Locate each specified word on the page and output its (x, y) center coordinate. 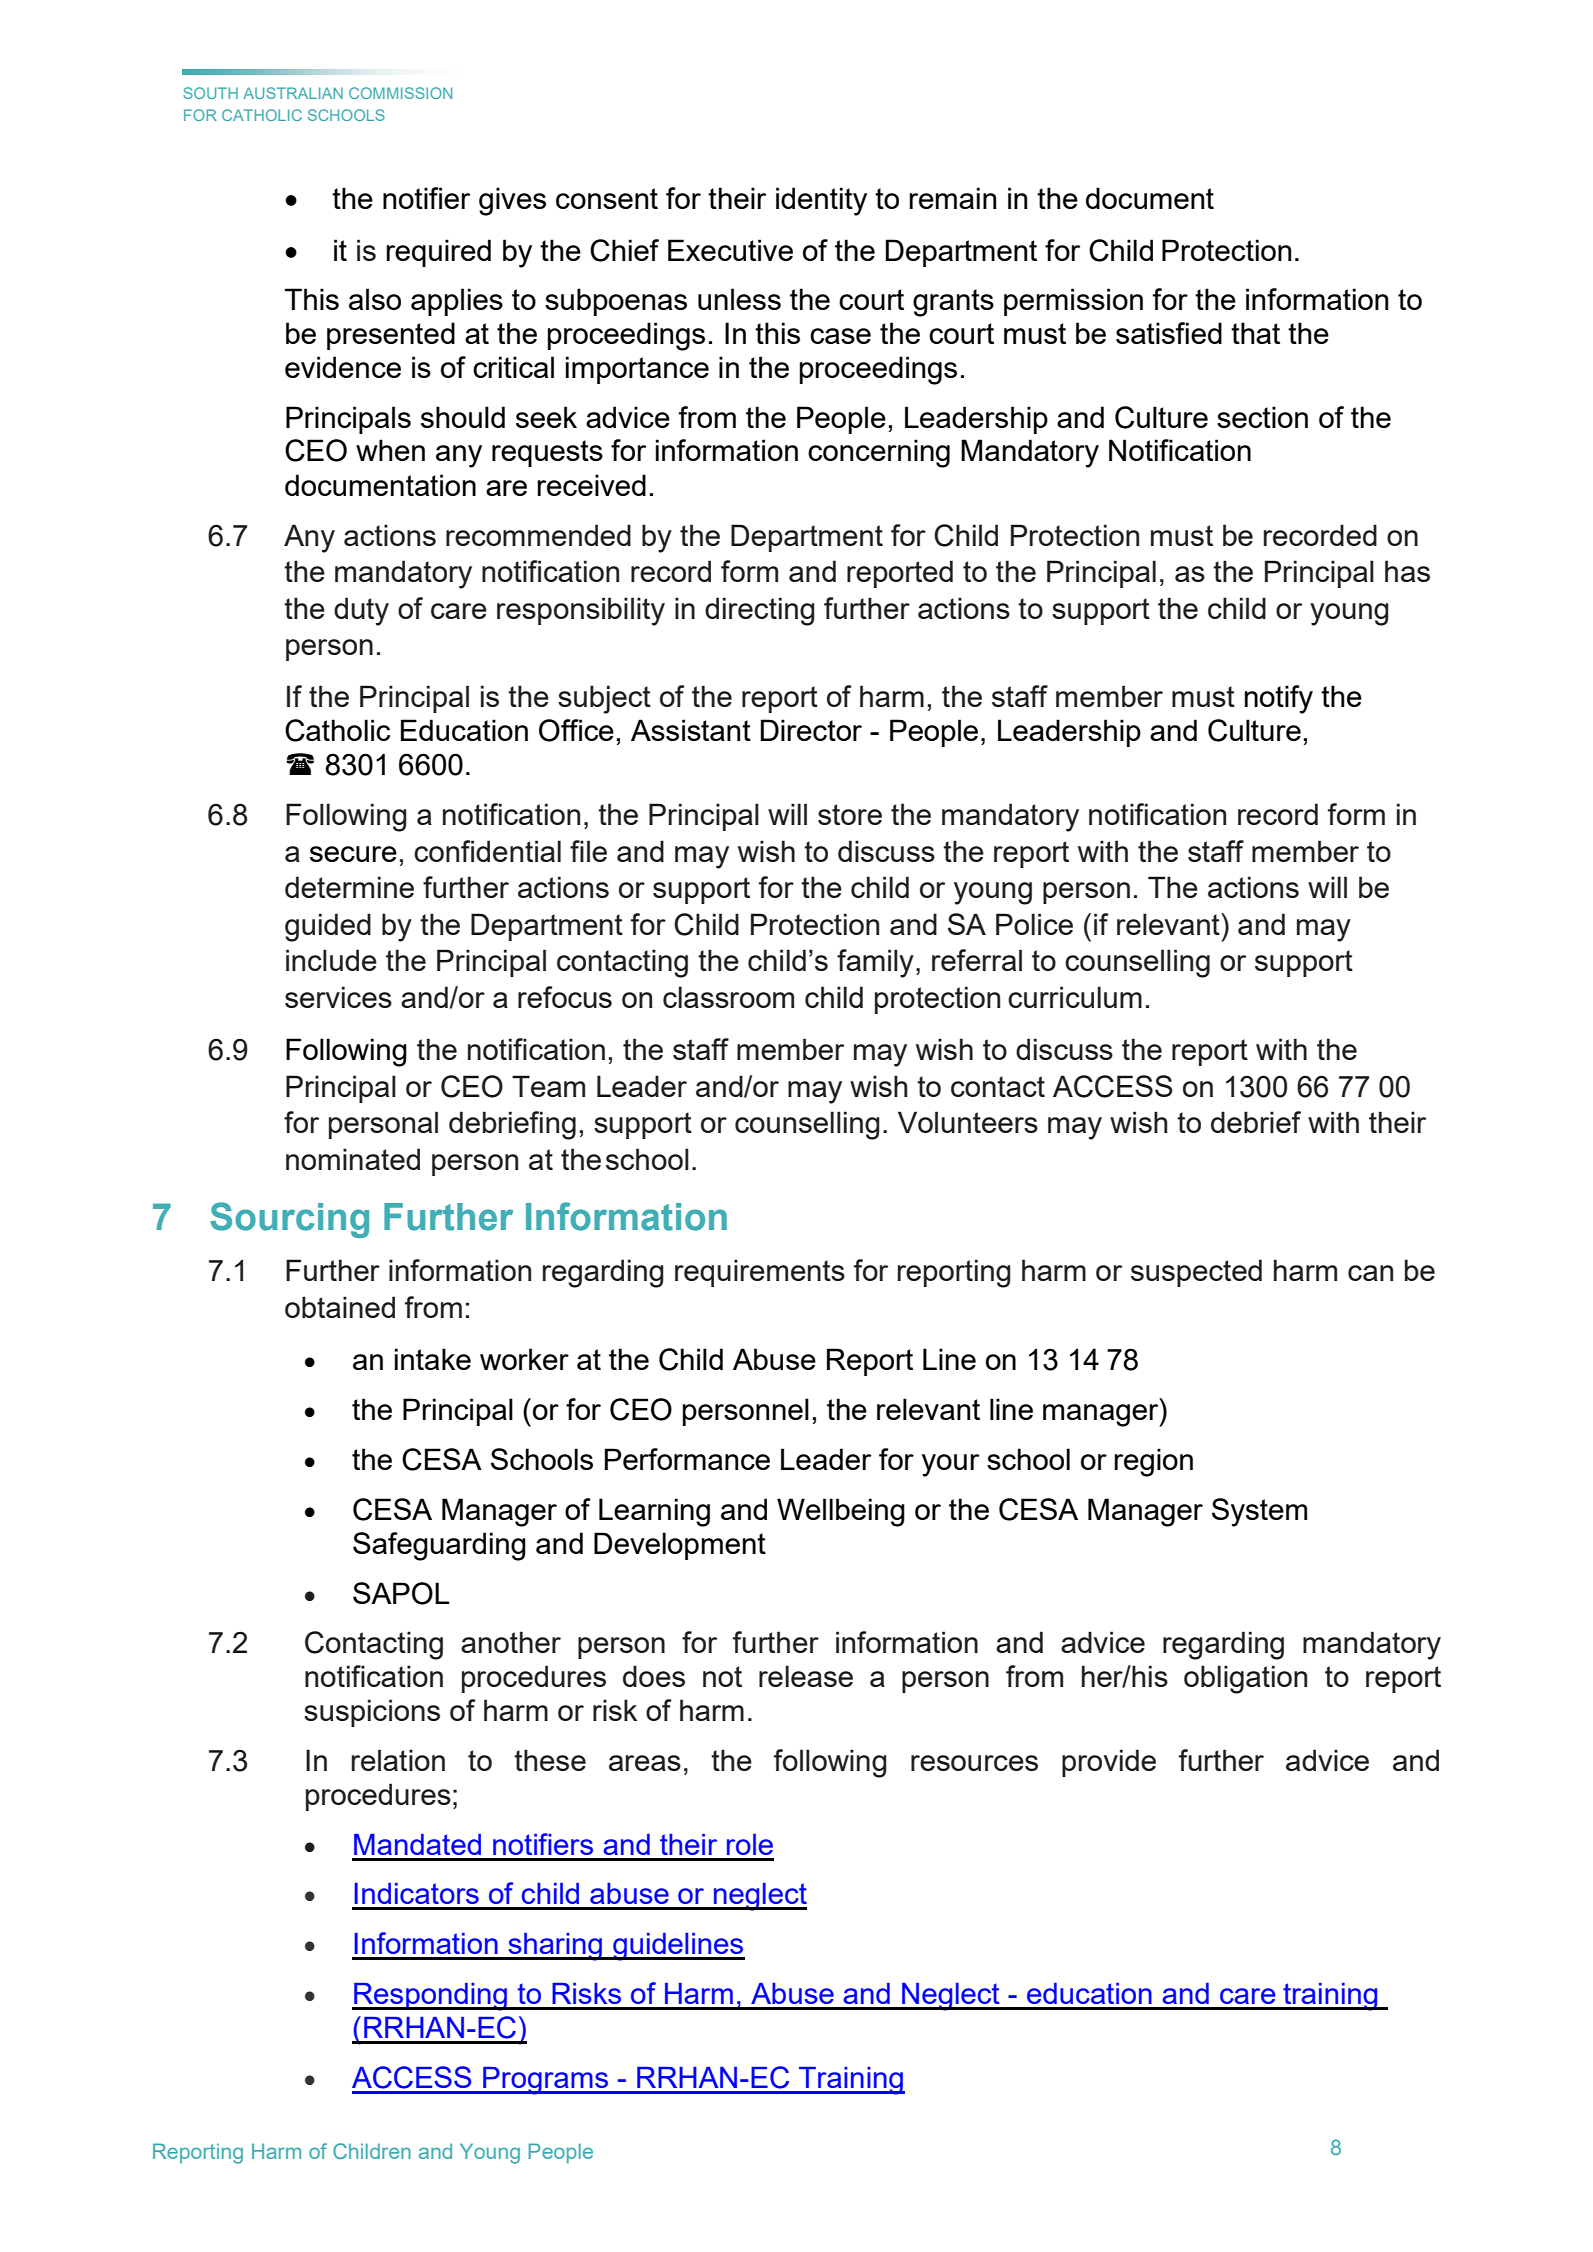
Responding (431, 1997)
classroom (728, 997)
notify (1279, 699)
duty (361, 611)
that (1255, 333)
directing (760, 611)
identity (821, 201)
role (750, 1844)
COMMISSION (400, 93)
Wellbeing (841, 1512)
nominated (353, 1159)
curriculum (1075, 997)
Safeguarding (439, 1546)
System (1259, 1512)
